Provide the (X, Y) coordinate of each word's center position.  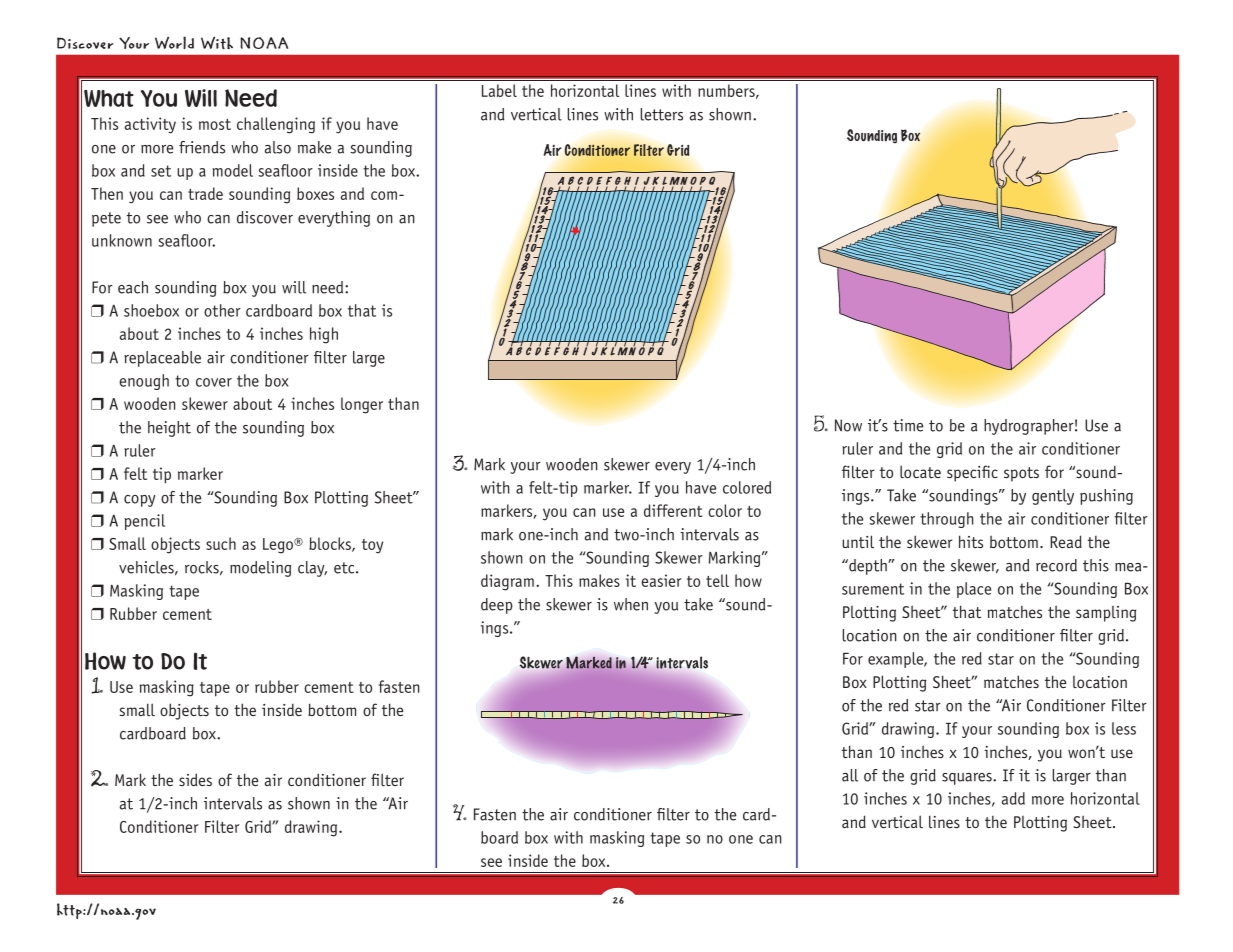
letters (662, 114)
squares (968, 779)
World (174, 42)
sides (195, 779)
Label (499, 90)
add (1013, 798)
